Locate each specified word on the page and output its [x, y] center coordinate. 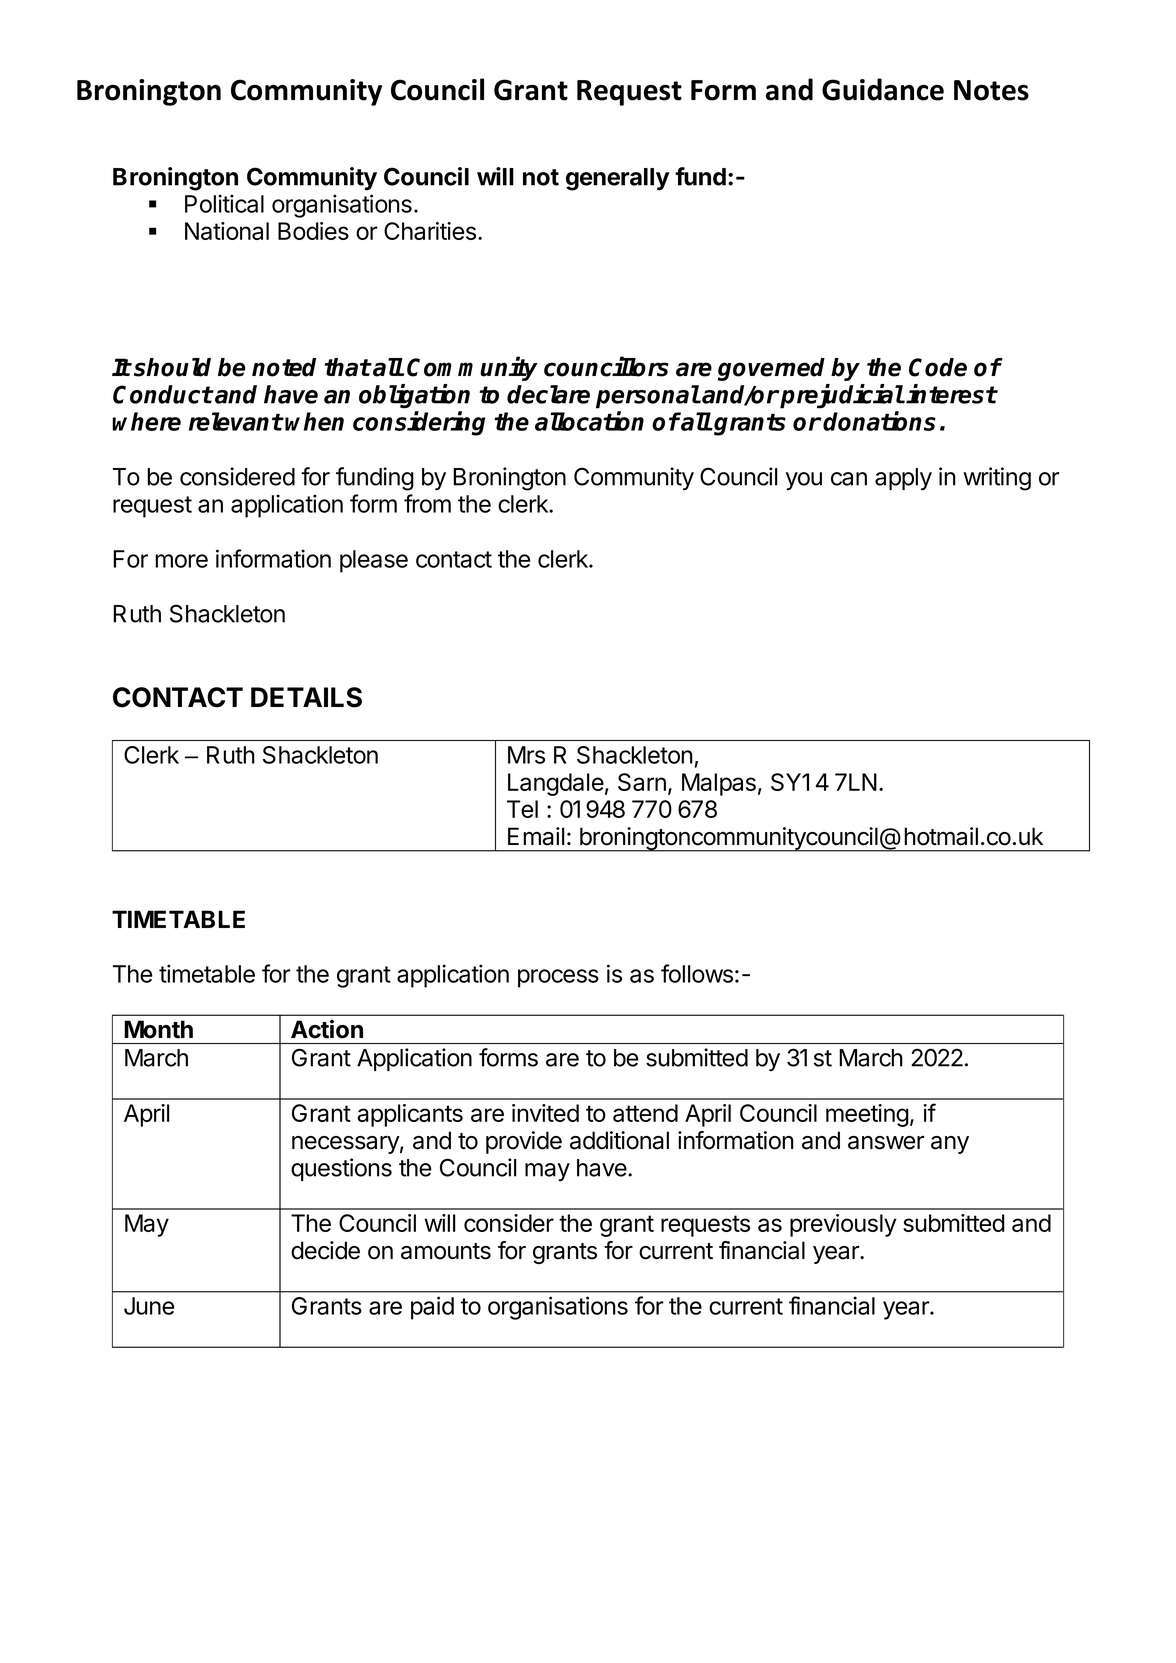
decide [325, 1250]
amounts [446, 1251]
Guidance [883, 89]
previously [843, 1225]
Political [224, 203]
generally [618, 179]
